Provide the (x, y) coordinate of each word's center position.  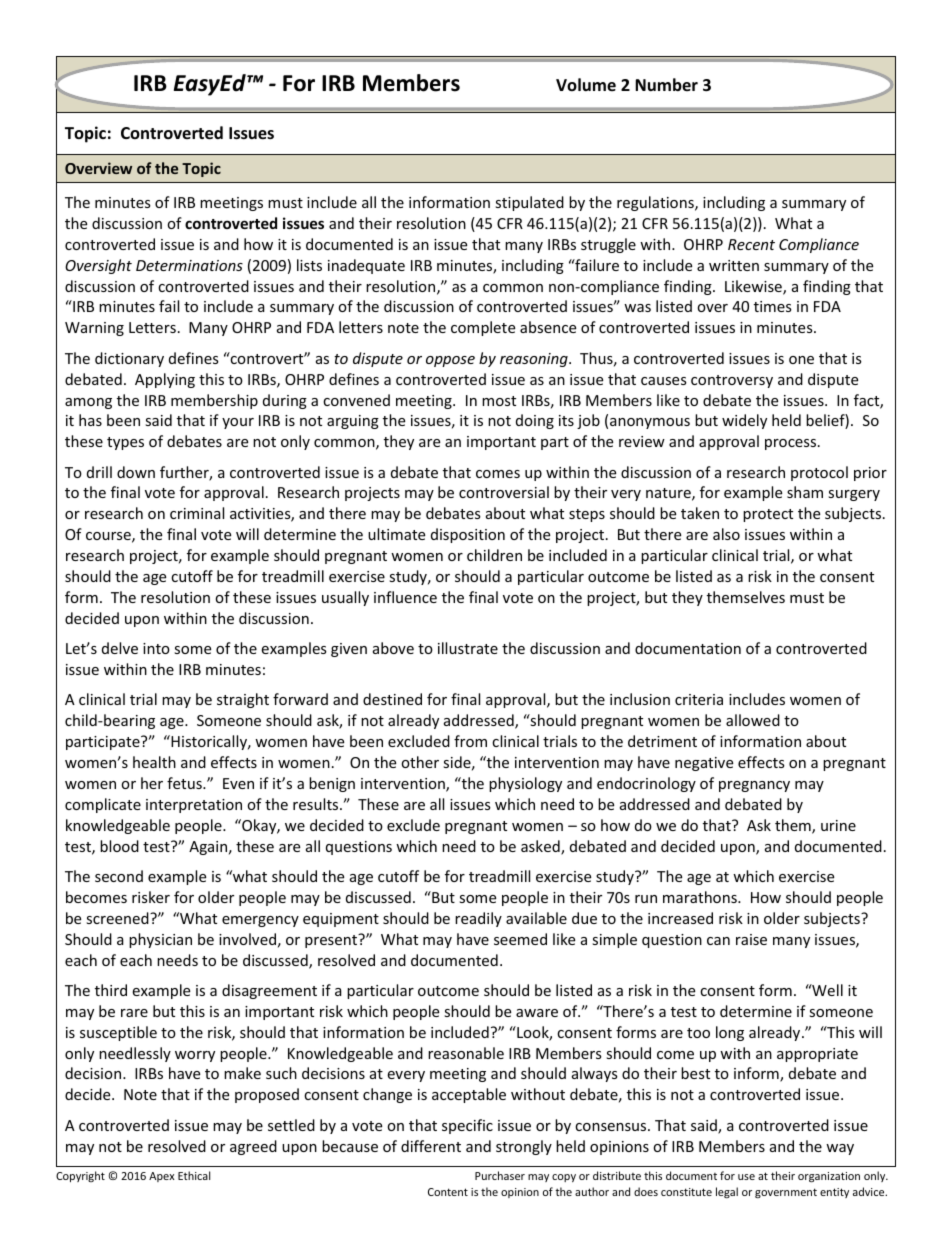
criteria (699, 699)
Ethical (194, 1175)
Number (666, 84)
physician (160, 940)
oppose (450, 361)
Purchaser (500, 1175)
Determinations (189, 265)
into (156, 648)
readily (478, 919)
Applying (165, 380)
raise (751, 939)
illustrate (468, 648)
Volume (586, 84)
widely (744, 421)
